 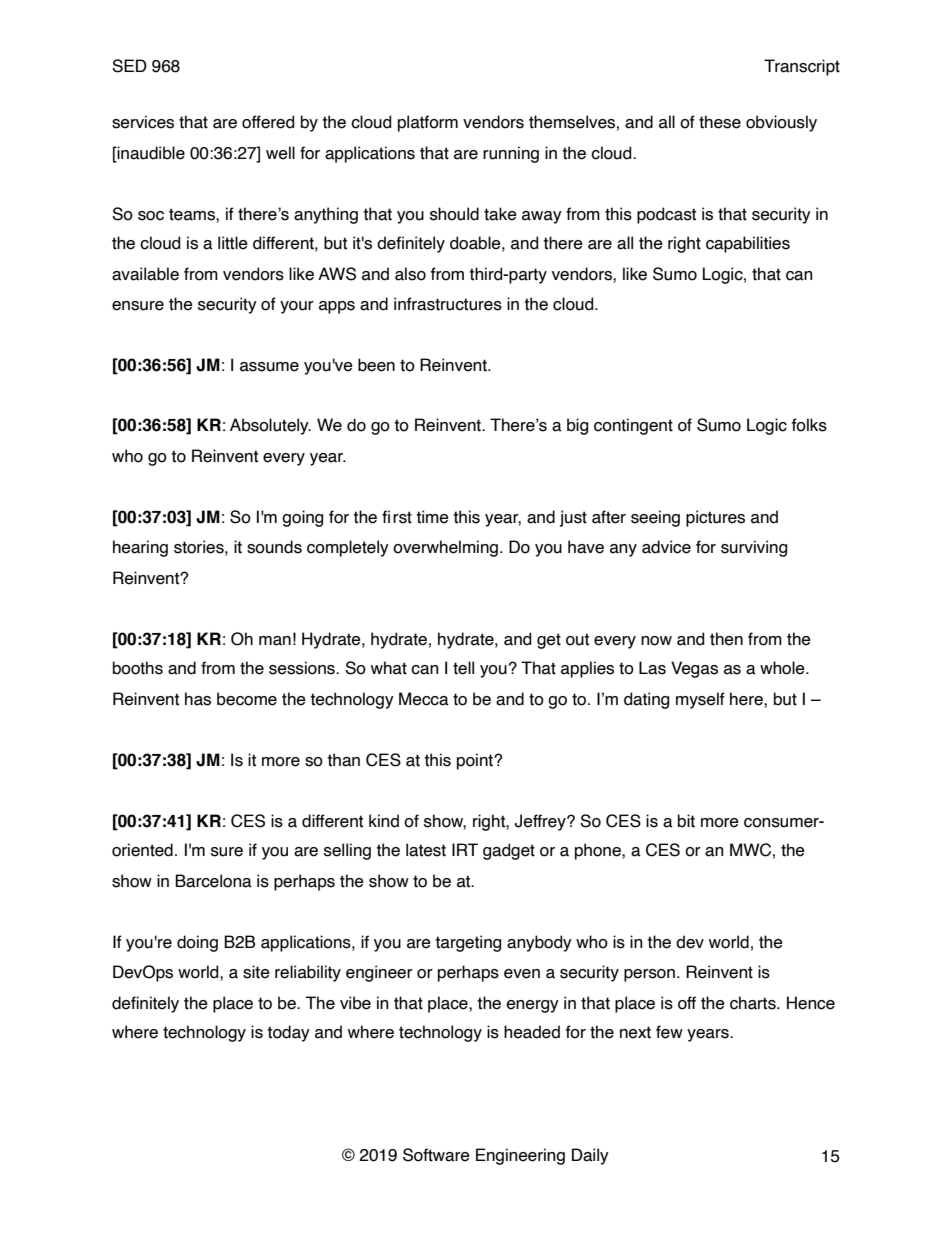 I want to click on offered, so click(x=268, y=122).
